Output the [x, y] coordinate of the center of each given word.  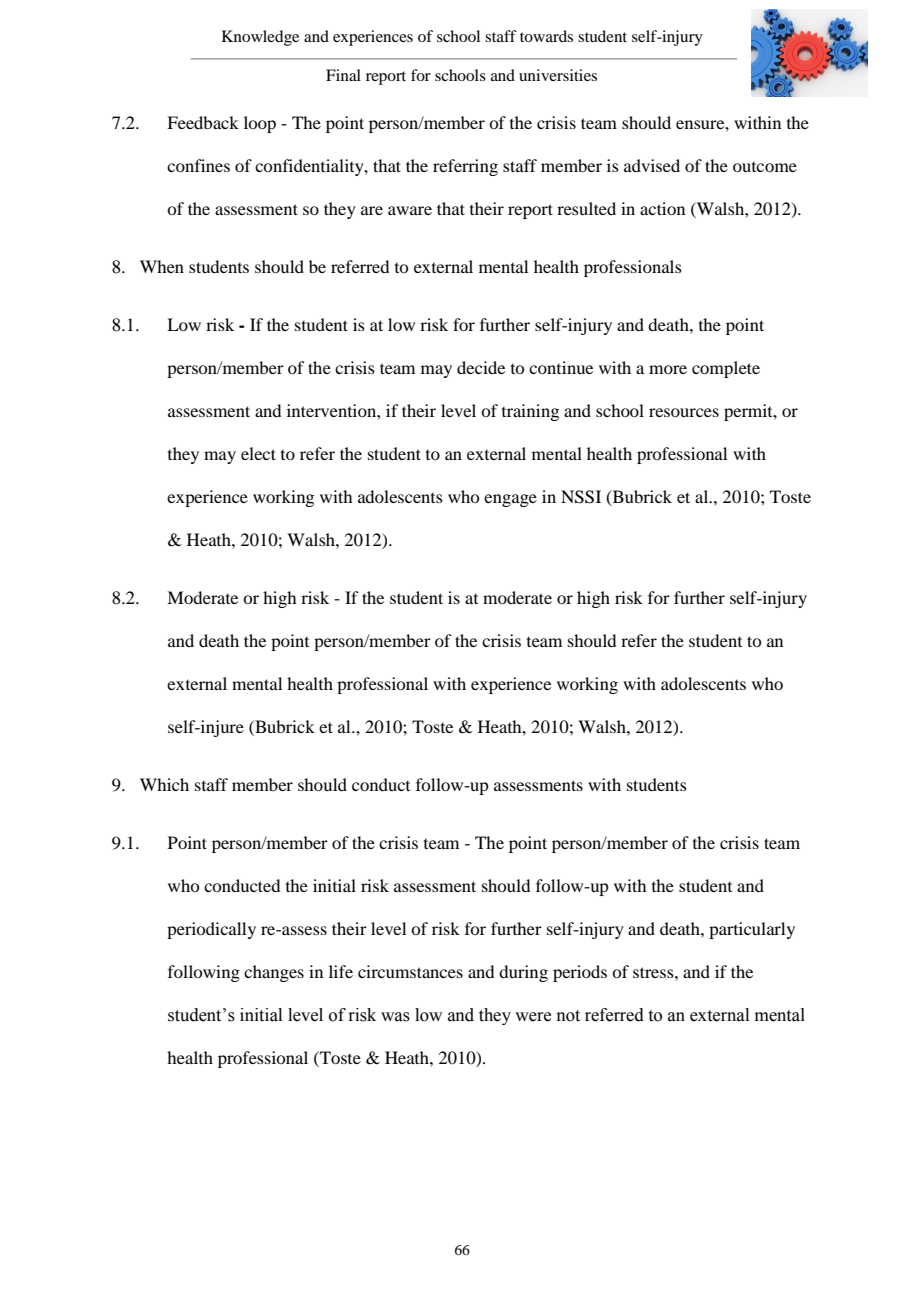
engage [510, 500]
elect [258, 453]
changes [274, 973]
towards [546, 36]
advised [652, 165]
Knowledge [260, 38]
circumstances [410, 971]
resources [684, 412]
